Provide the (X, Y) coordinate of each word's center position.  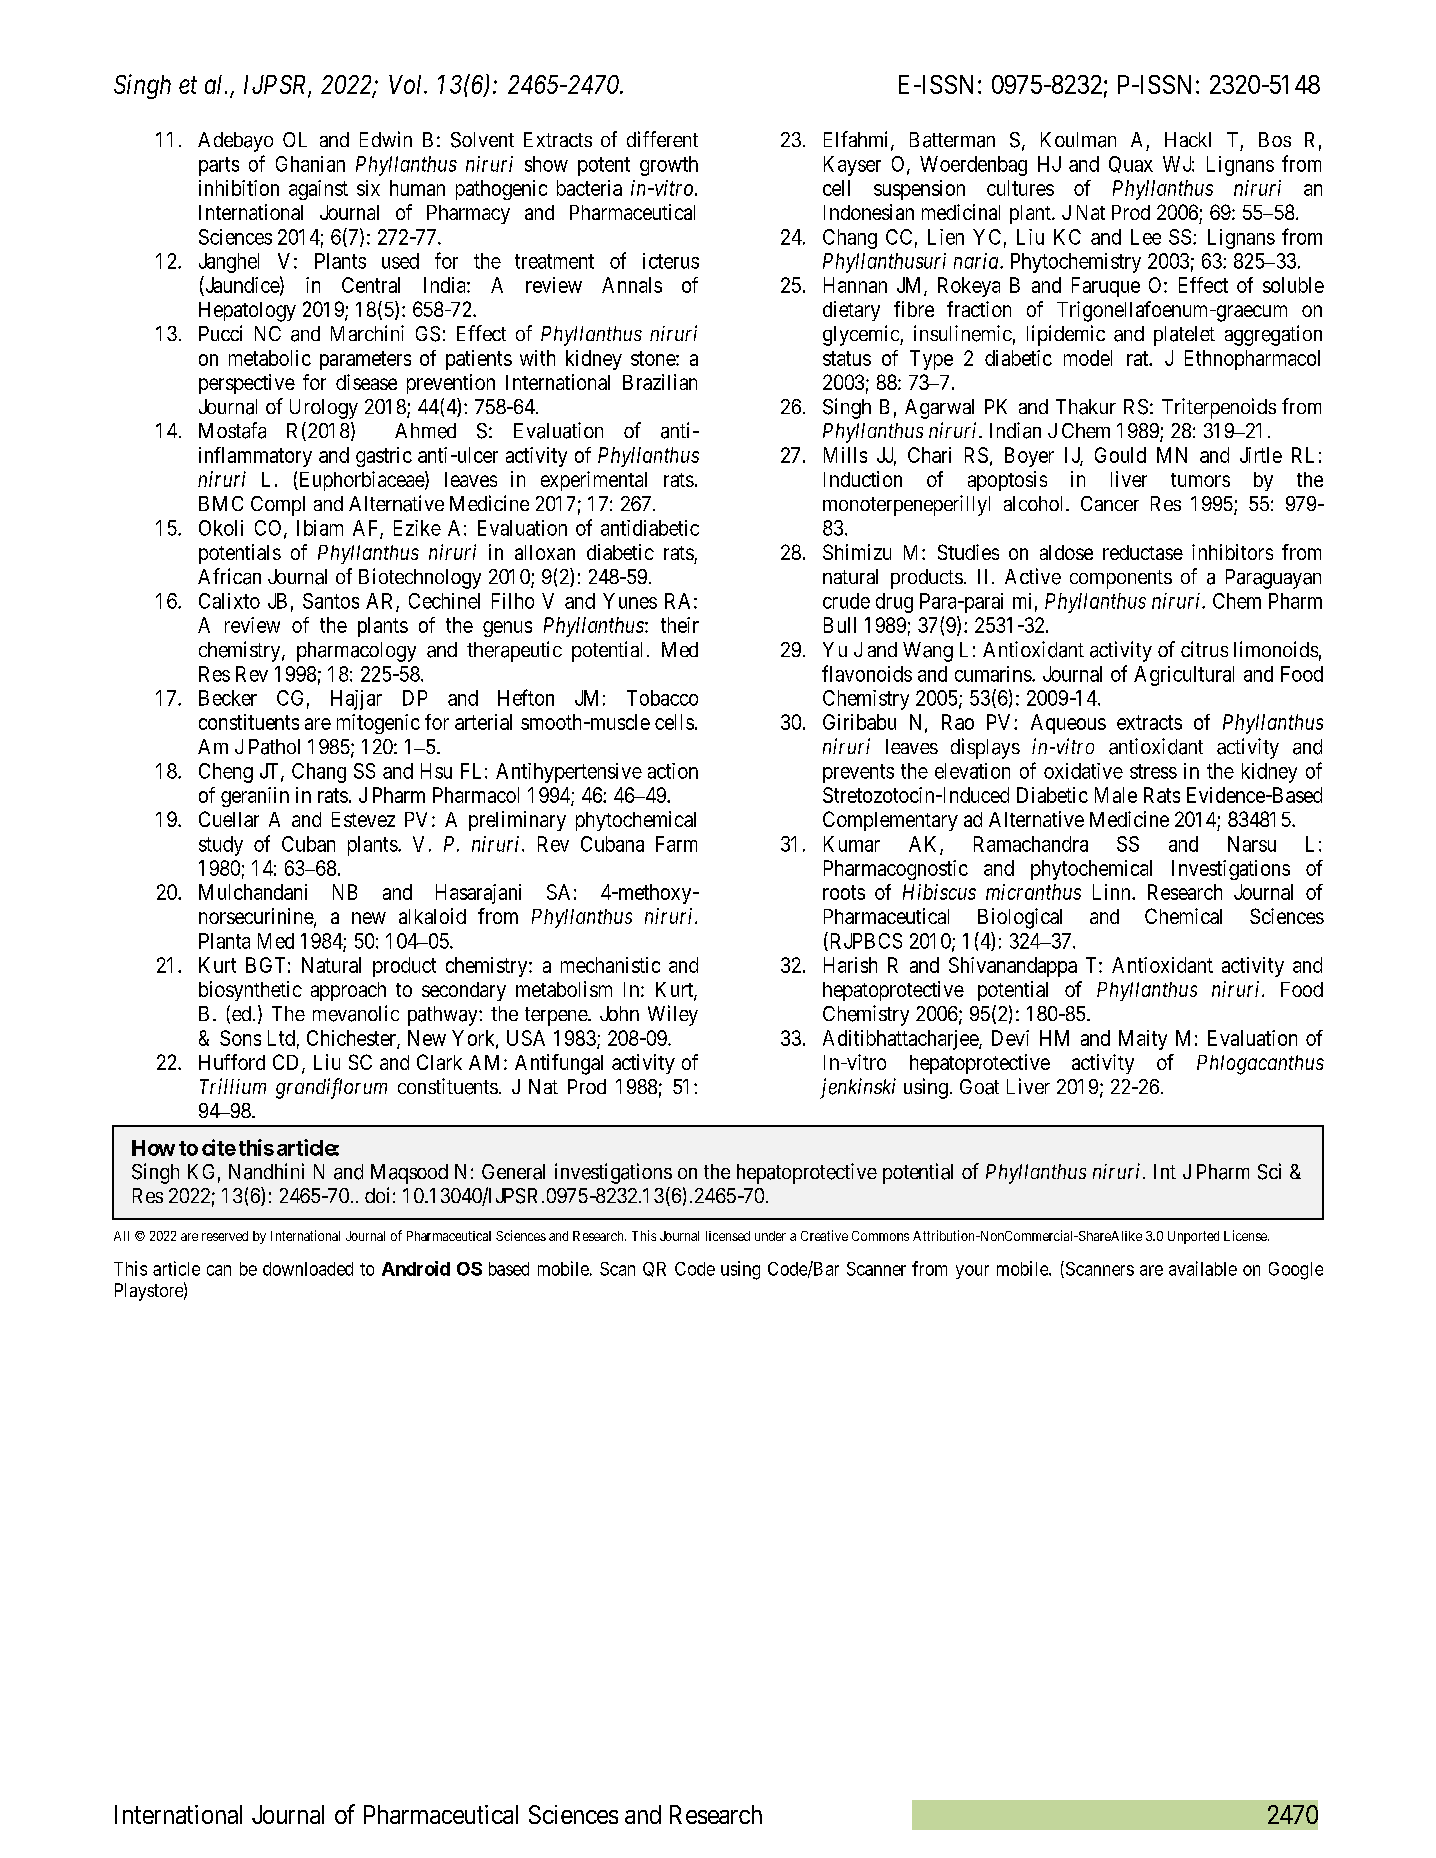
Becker (228, 698)
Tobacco (662, 698)
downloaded (308, 1269)
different (662, 139)
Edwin (386, 139)
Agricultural (1184, 676)
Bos (1275, 139)
